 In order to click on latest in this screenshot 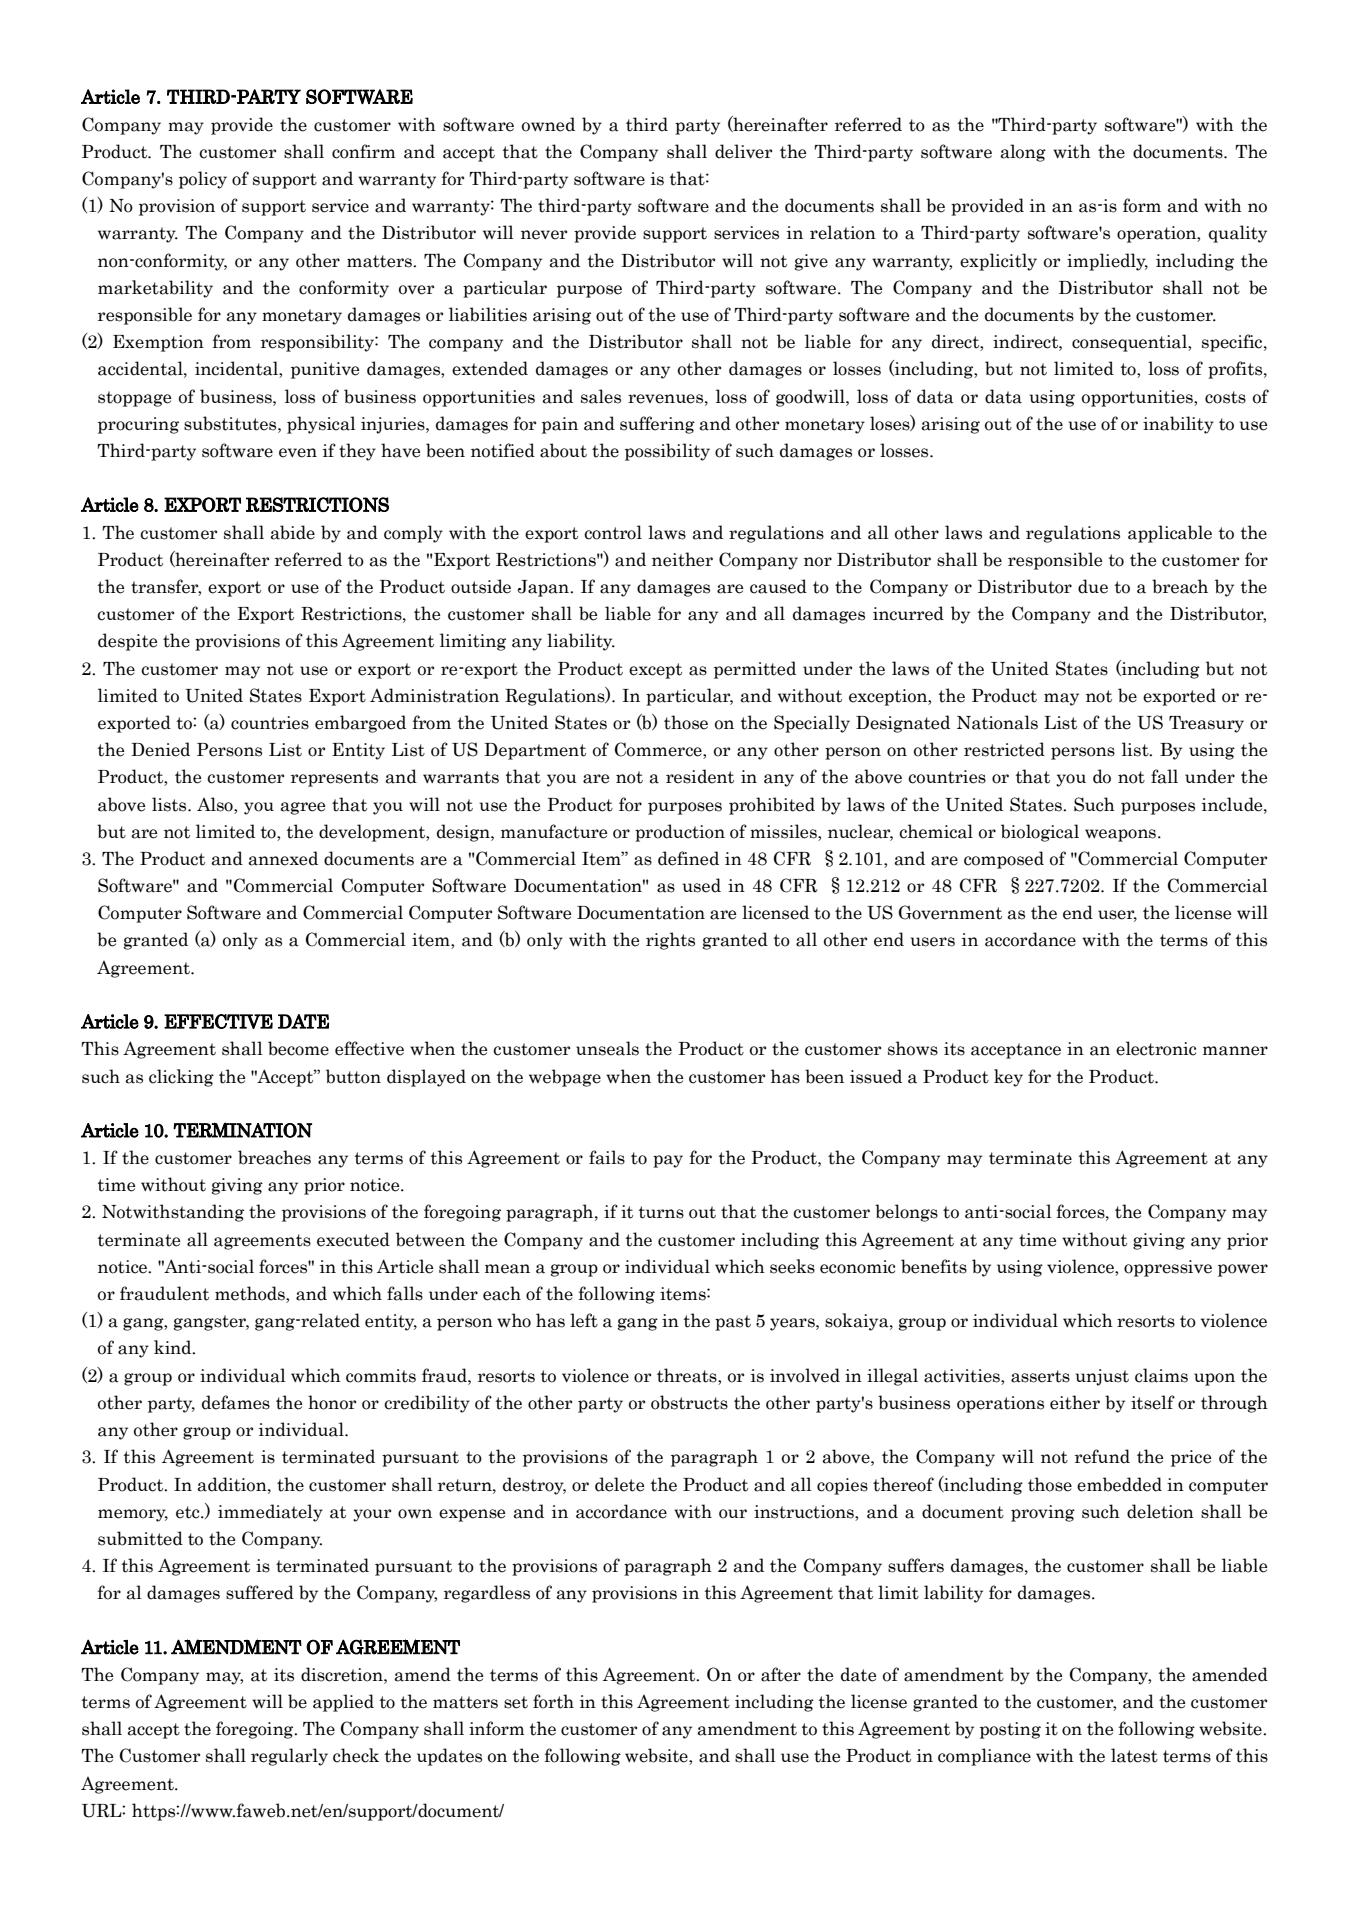, I will do `click(1134, 1755)`.
